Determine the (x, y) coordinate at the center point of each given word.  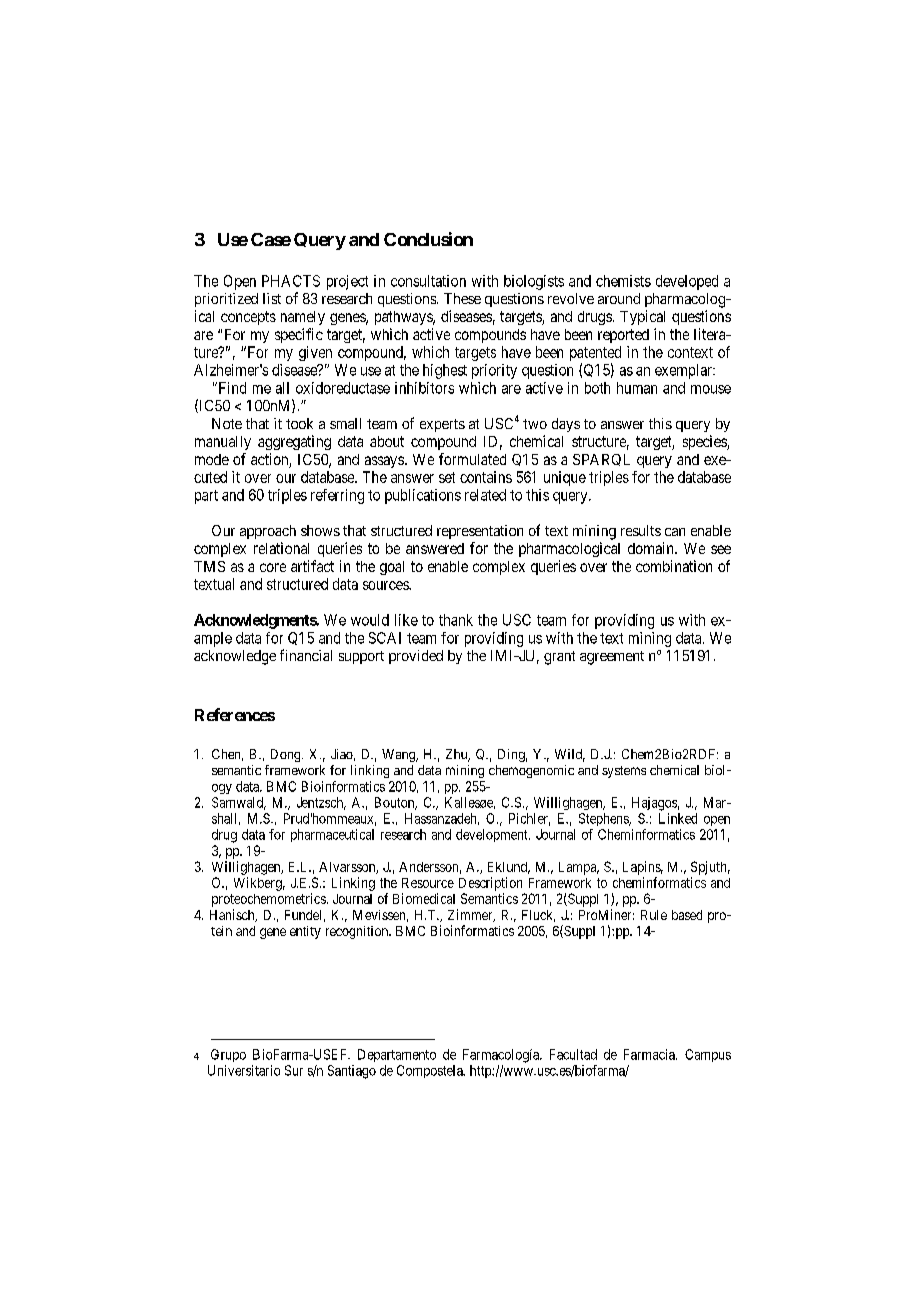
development (493, 835)
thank (456, 620)
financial (306, 655)
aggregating (294, 442)
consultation (428, 281)
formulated (472, 459)
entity (305, 932)
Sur (294, 1070)
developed (687, 282)
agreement (612, 658)
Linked (678, 818)
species (705, 442)
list (272, 298)
